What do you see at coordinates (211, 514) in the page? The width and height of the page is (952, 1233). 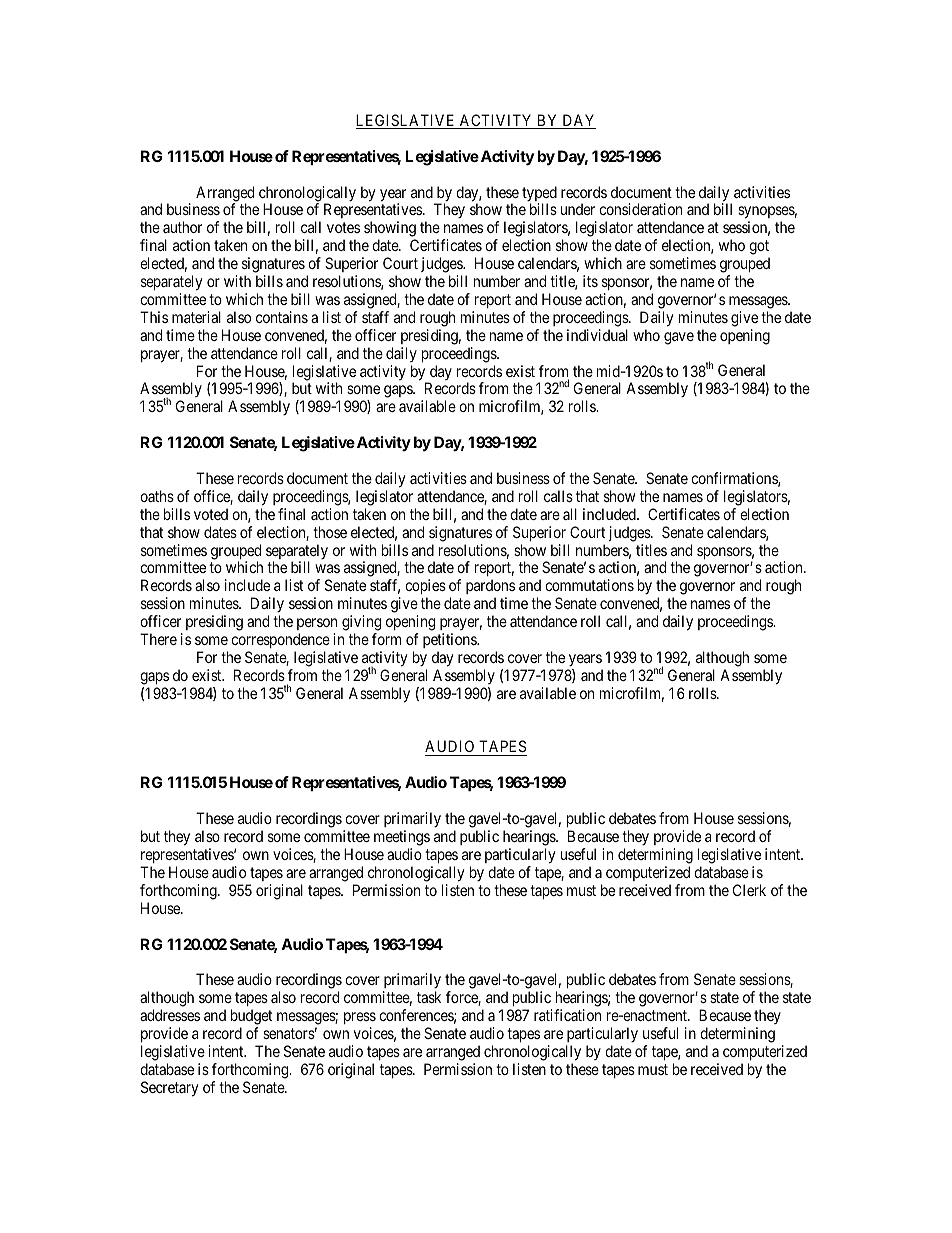 I see `voted` at bounding box center [211, 514].
